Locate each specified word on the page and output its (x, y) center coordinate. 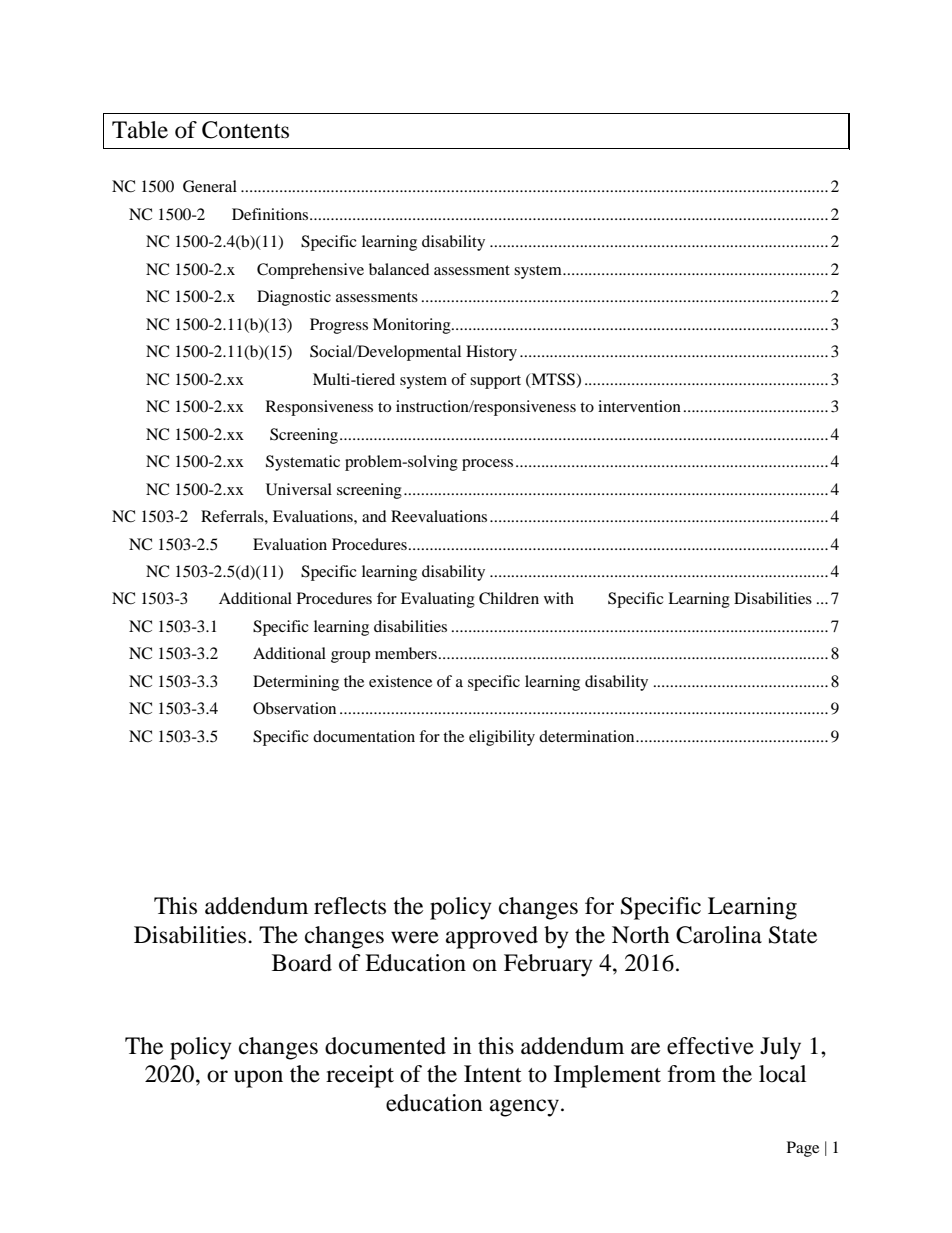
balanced (399, 269)
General (210, 186)
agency (524, 1108)
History (491, 353)
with (559, 598)
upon (258, 1079)
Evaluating (438, 600)
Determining (296, 683)
